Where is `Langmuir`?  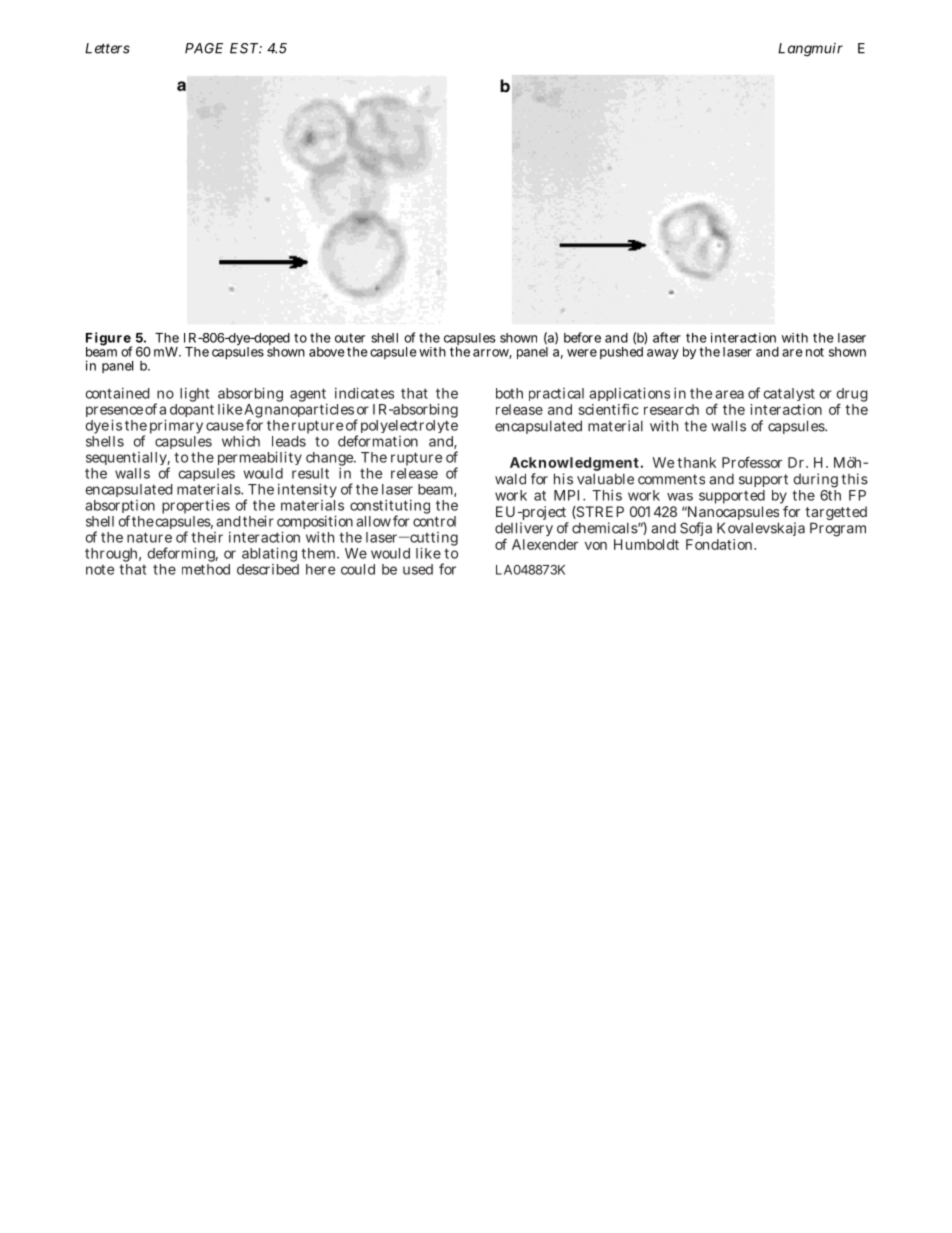 Langmuir is located at coordinates (810, 50).
